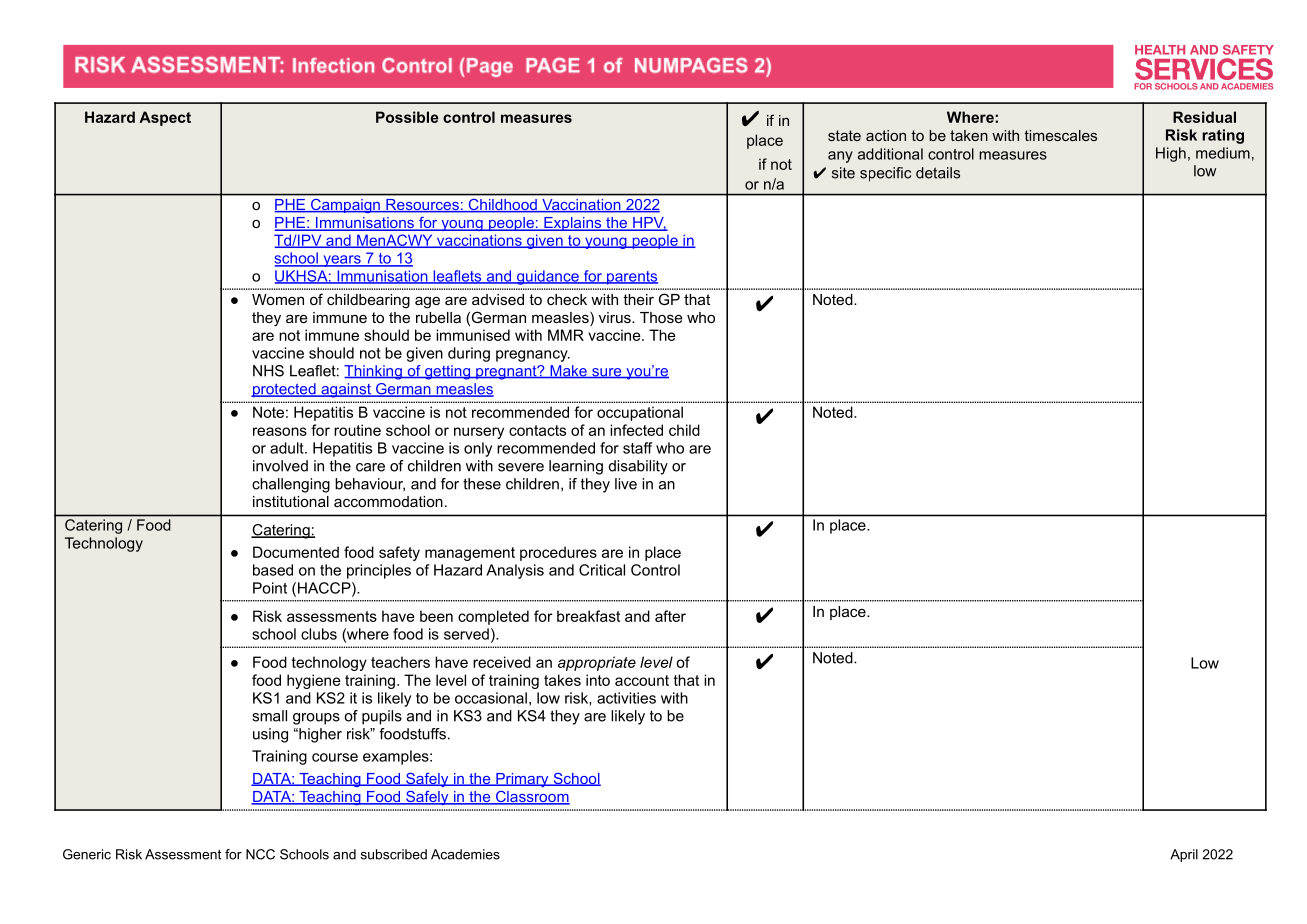 This page has width=1307, height=924. Describe the element at coordinates (269, 716) in the page. I see `small` at that location.
